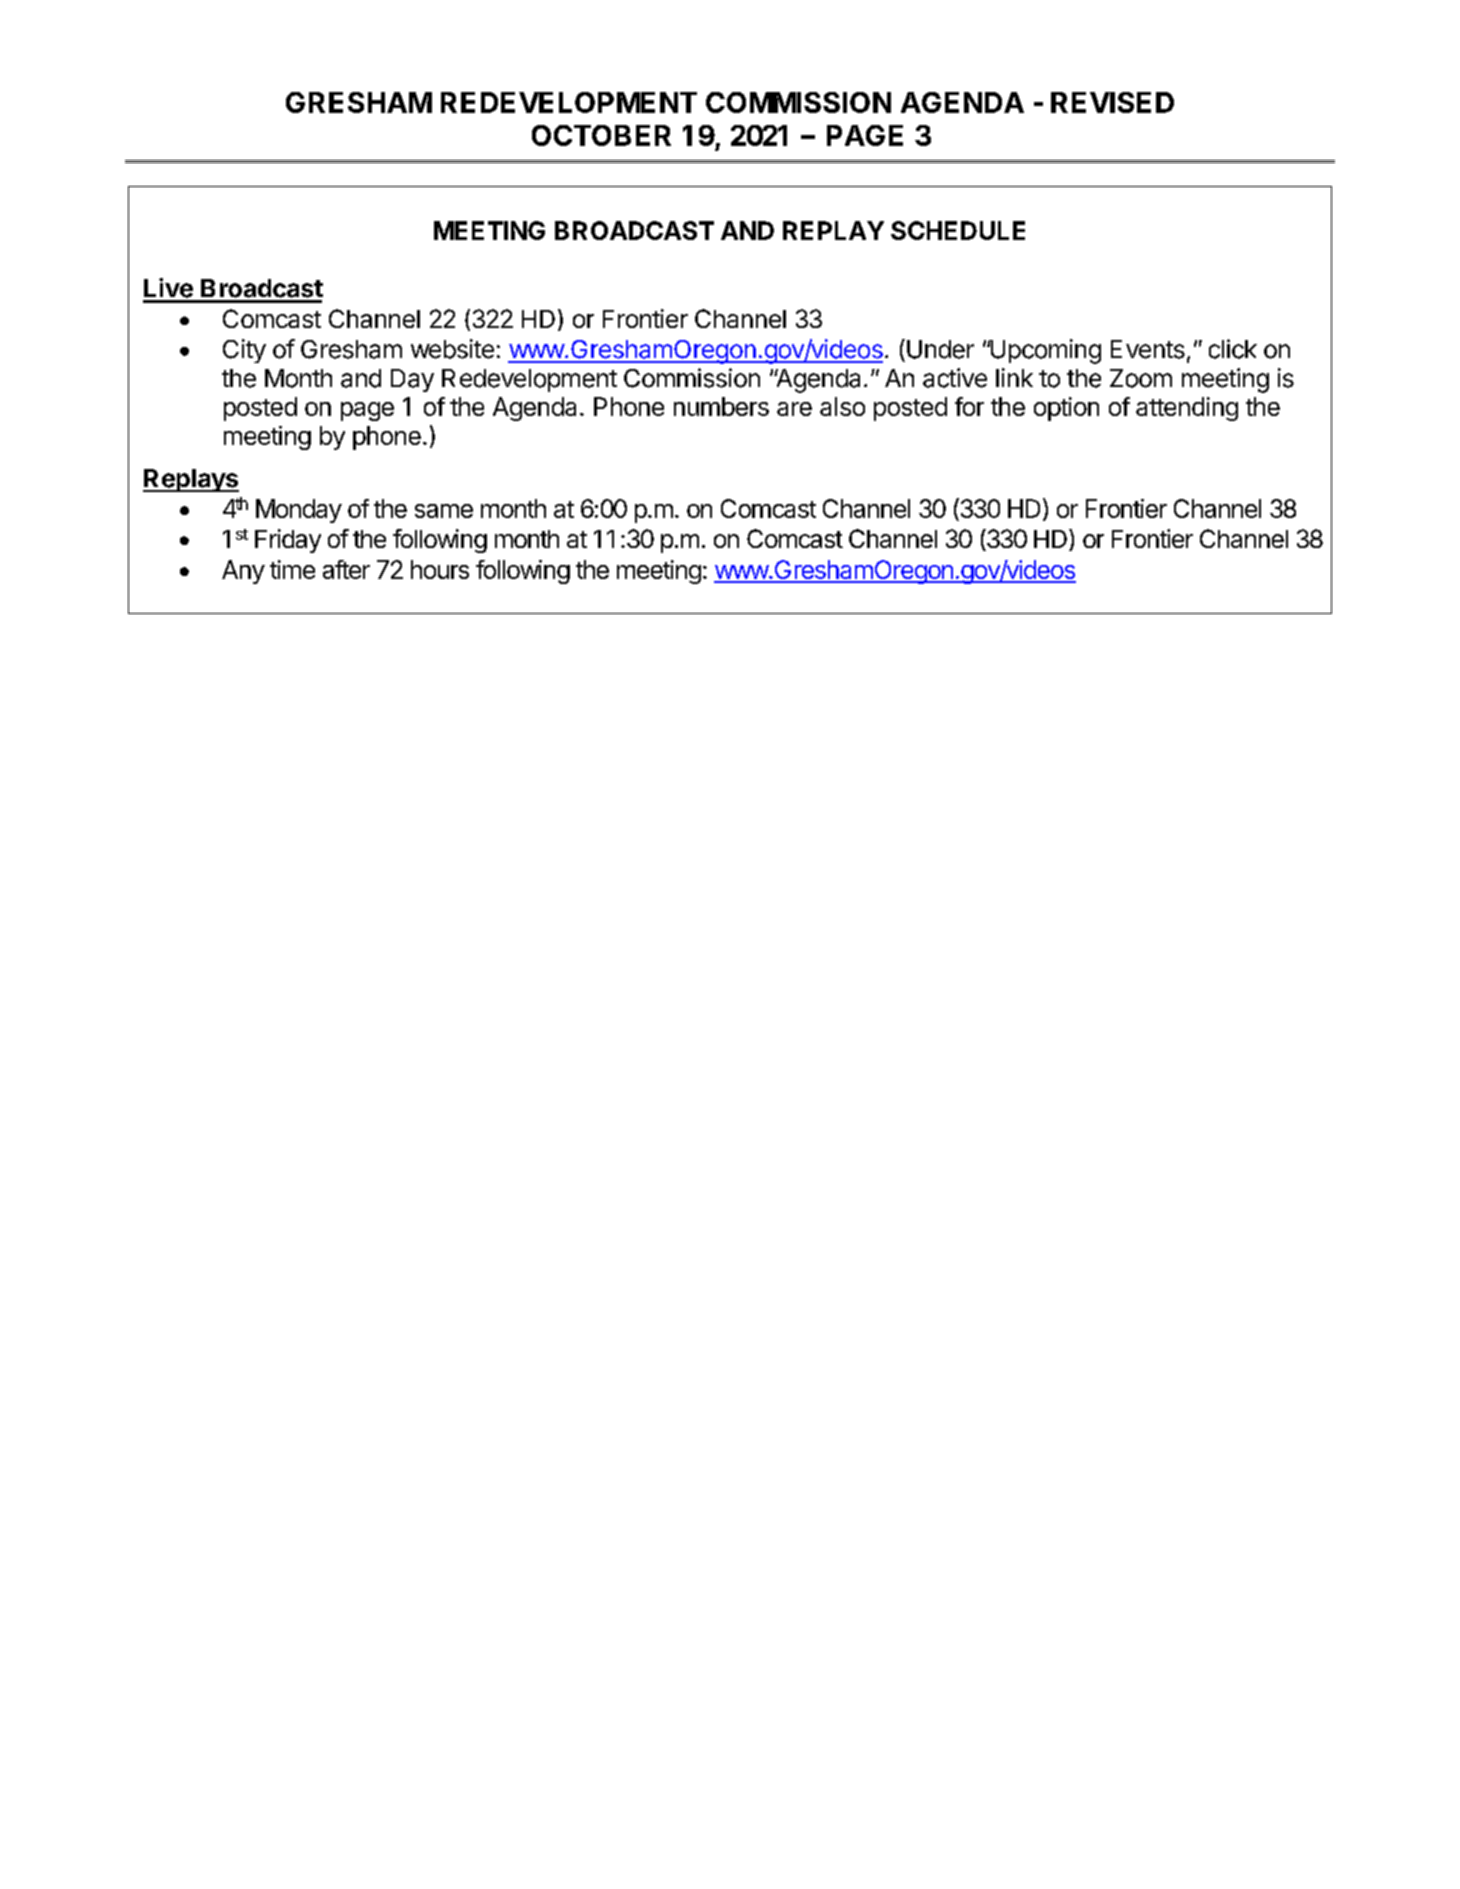 The image size is (1460, 1889). What do you see at coordinates (721, 406) in the page?
I see `numbers` at bounding box center [721, 406].
